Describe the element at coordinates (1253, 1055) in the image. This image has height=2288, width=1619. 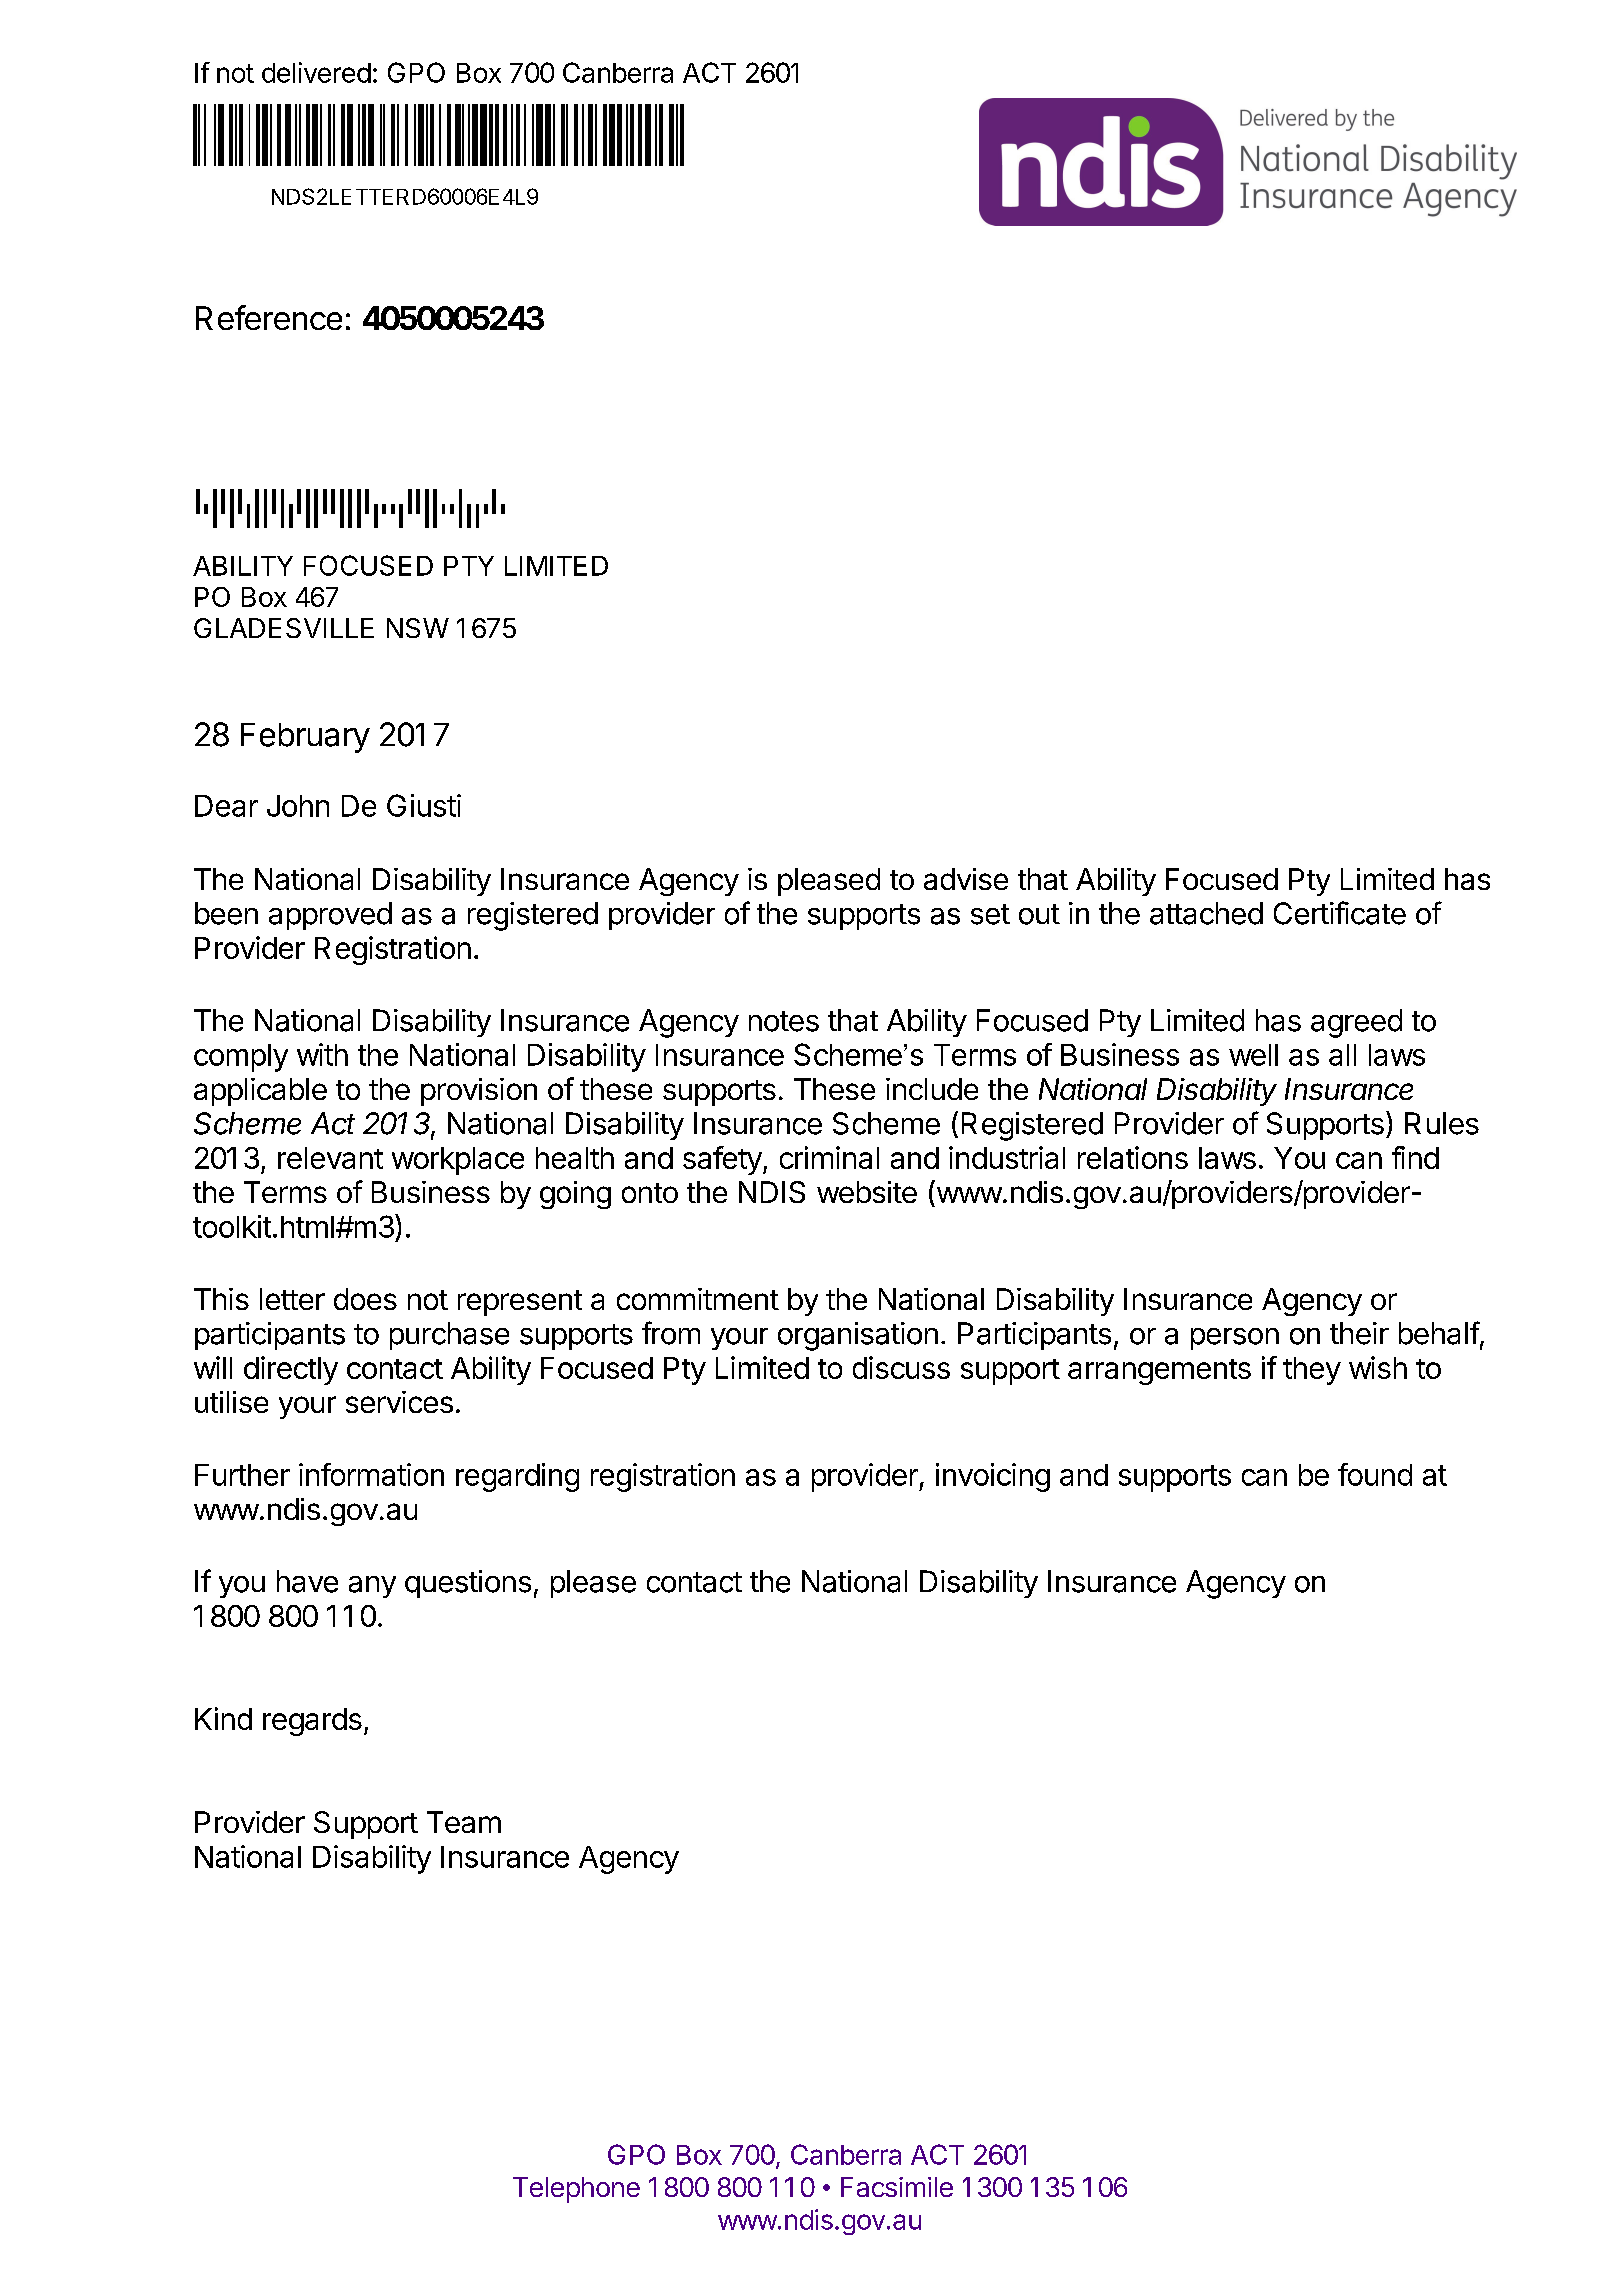
I see `well` at that location.
